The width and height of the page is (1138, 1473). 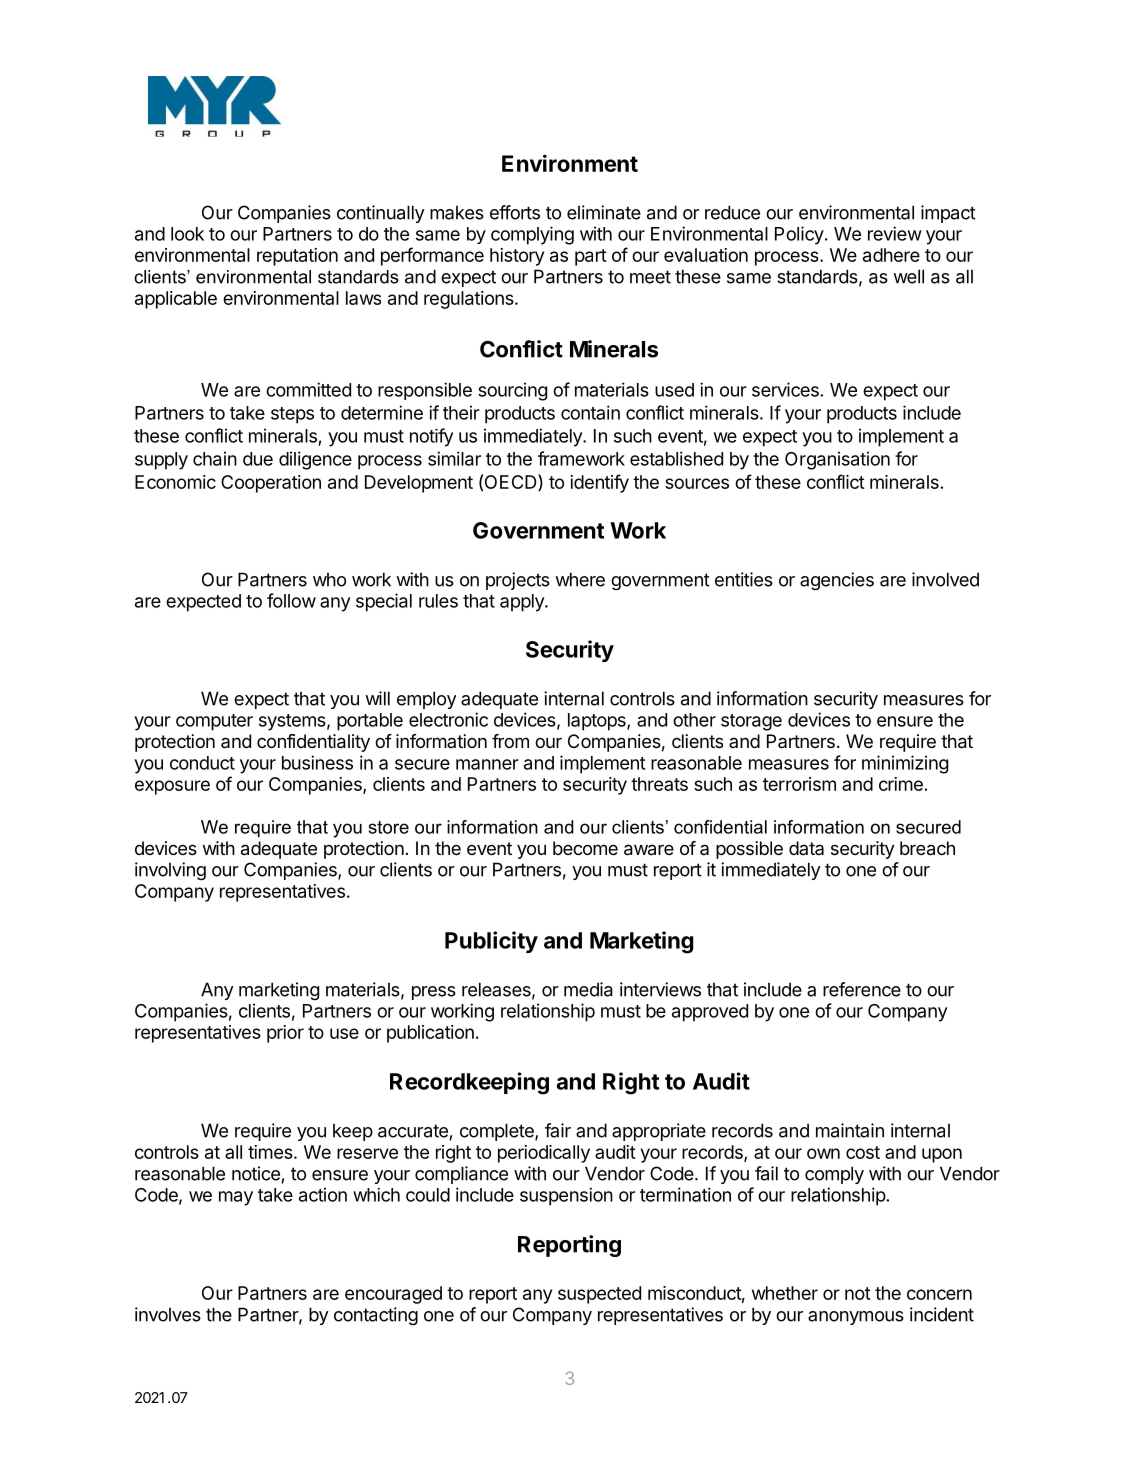 What do you see at coordinates (862, 989) in the page?
I see `reference` at bounding box center [862, 989].
